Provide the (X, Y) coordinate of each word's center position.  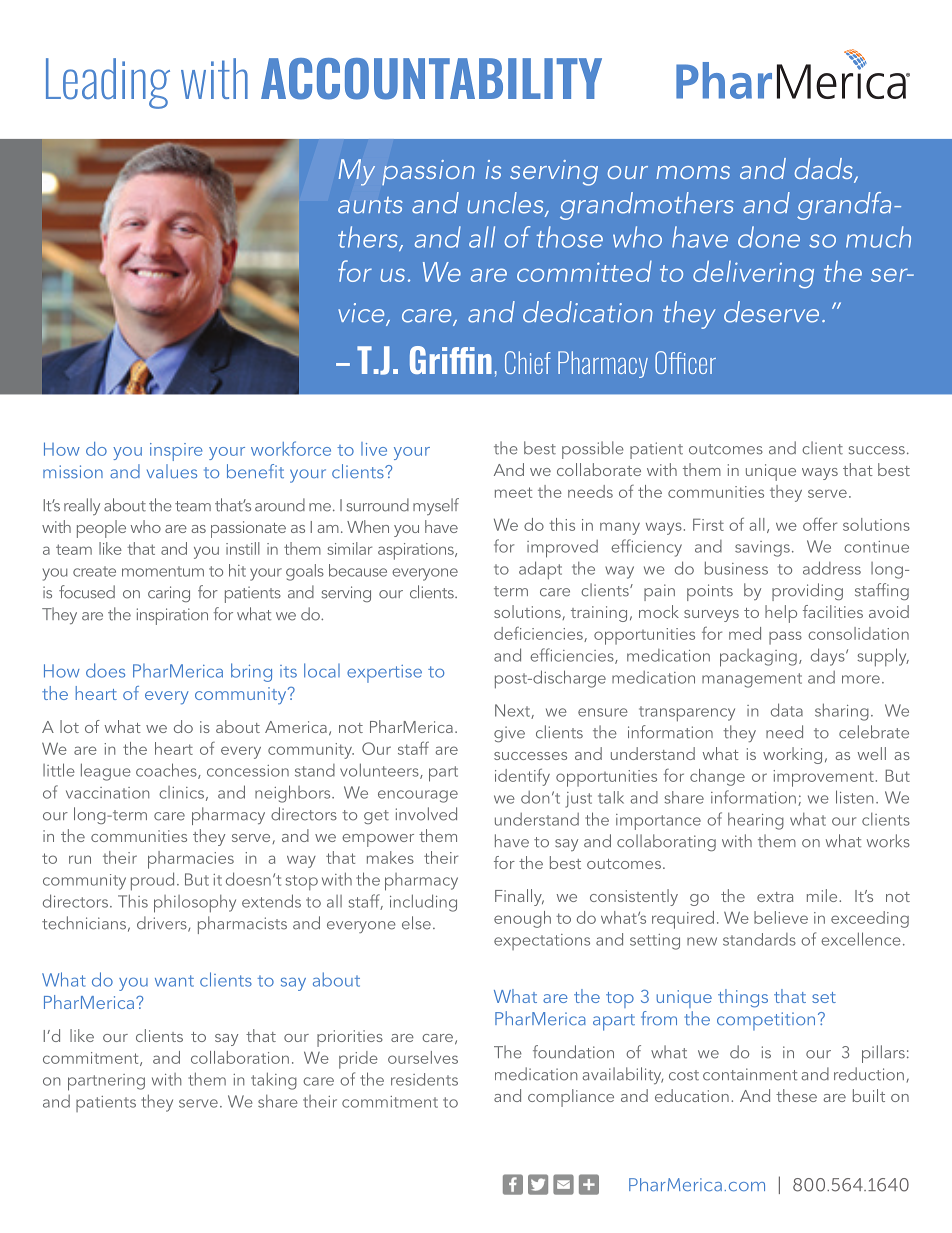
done (769, 237)
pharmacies (191, 860)
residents (424, 1079)
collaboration (240, 1057)
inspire (176, 452)
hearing (756, 821)
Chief (528, 362)
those (569, 237)
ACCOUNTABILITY (431, 79)
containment (750, 1074)
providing (807, 592)
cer (702, 366)
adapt (540, 570)
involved (426, 814)
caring (169, 594)
